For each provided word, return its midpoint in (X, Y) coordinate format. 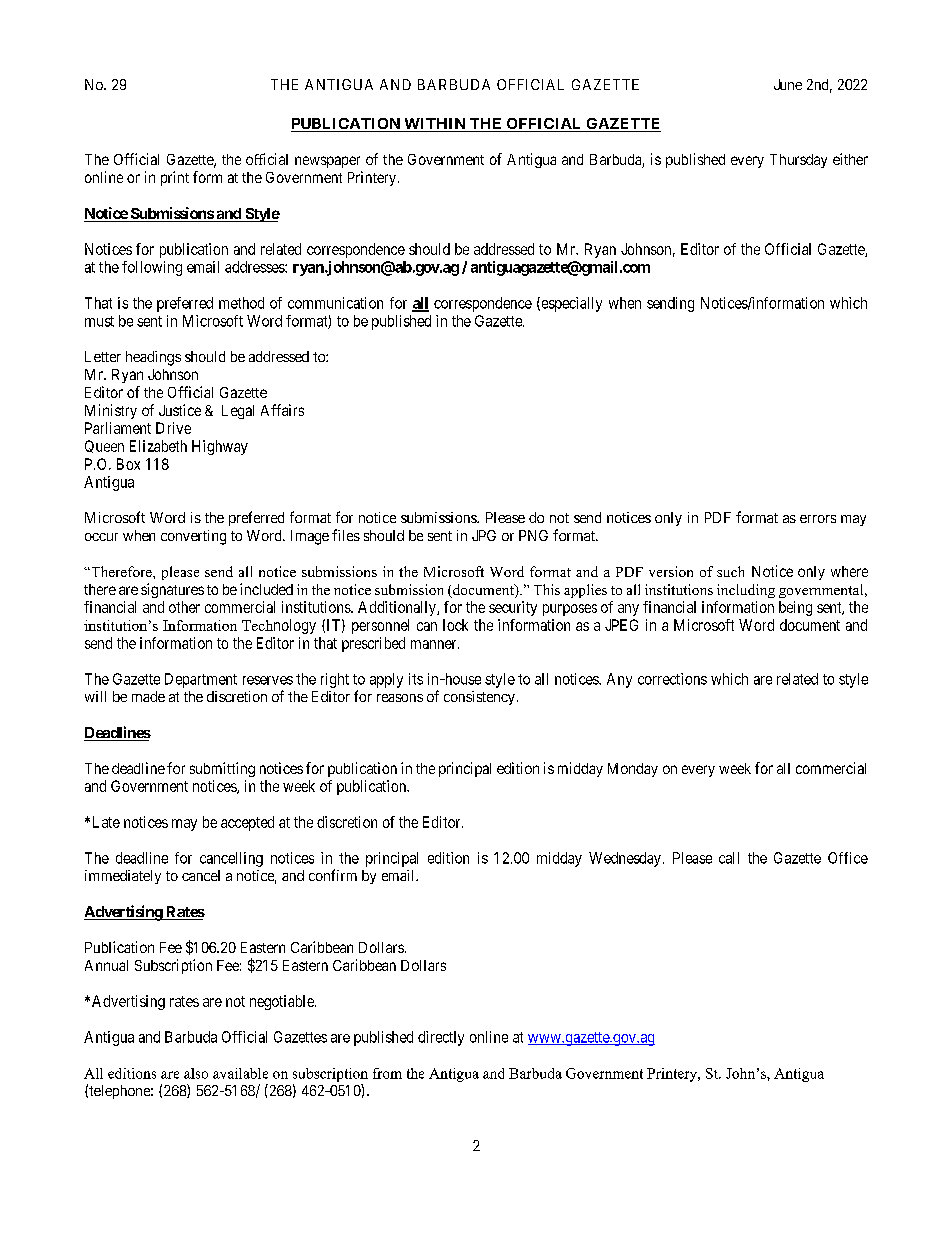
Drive (173, 428)
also (196, 1073)
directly (441, 1038)
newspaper (327, 162)
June (788, 84)
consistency (479, 698)
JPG (484, 535)
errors (818, 519)
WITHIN (435, 125)
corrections (672, 679)
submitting (222, 769)
